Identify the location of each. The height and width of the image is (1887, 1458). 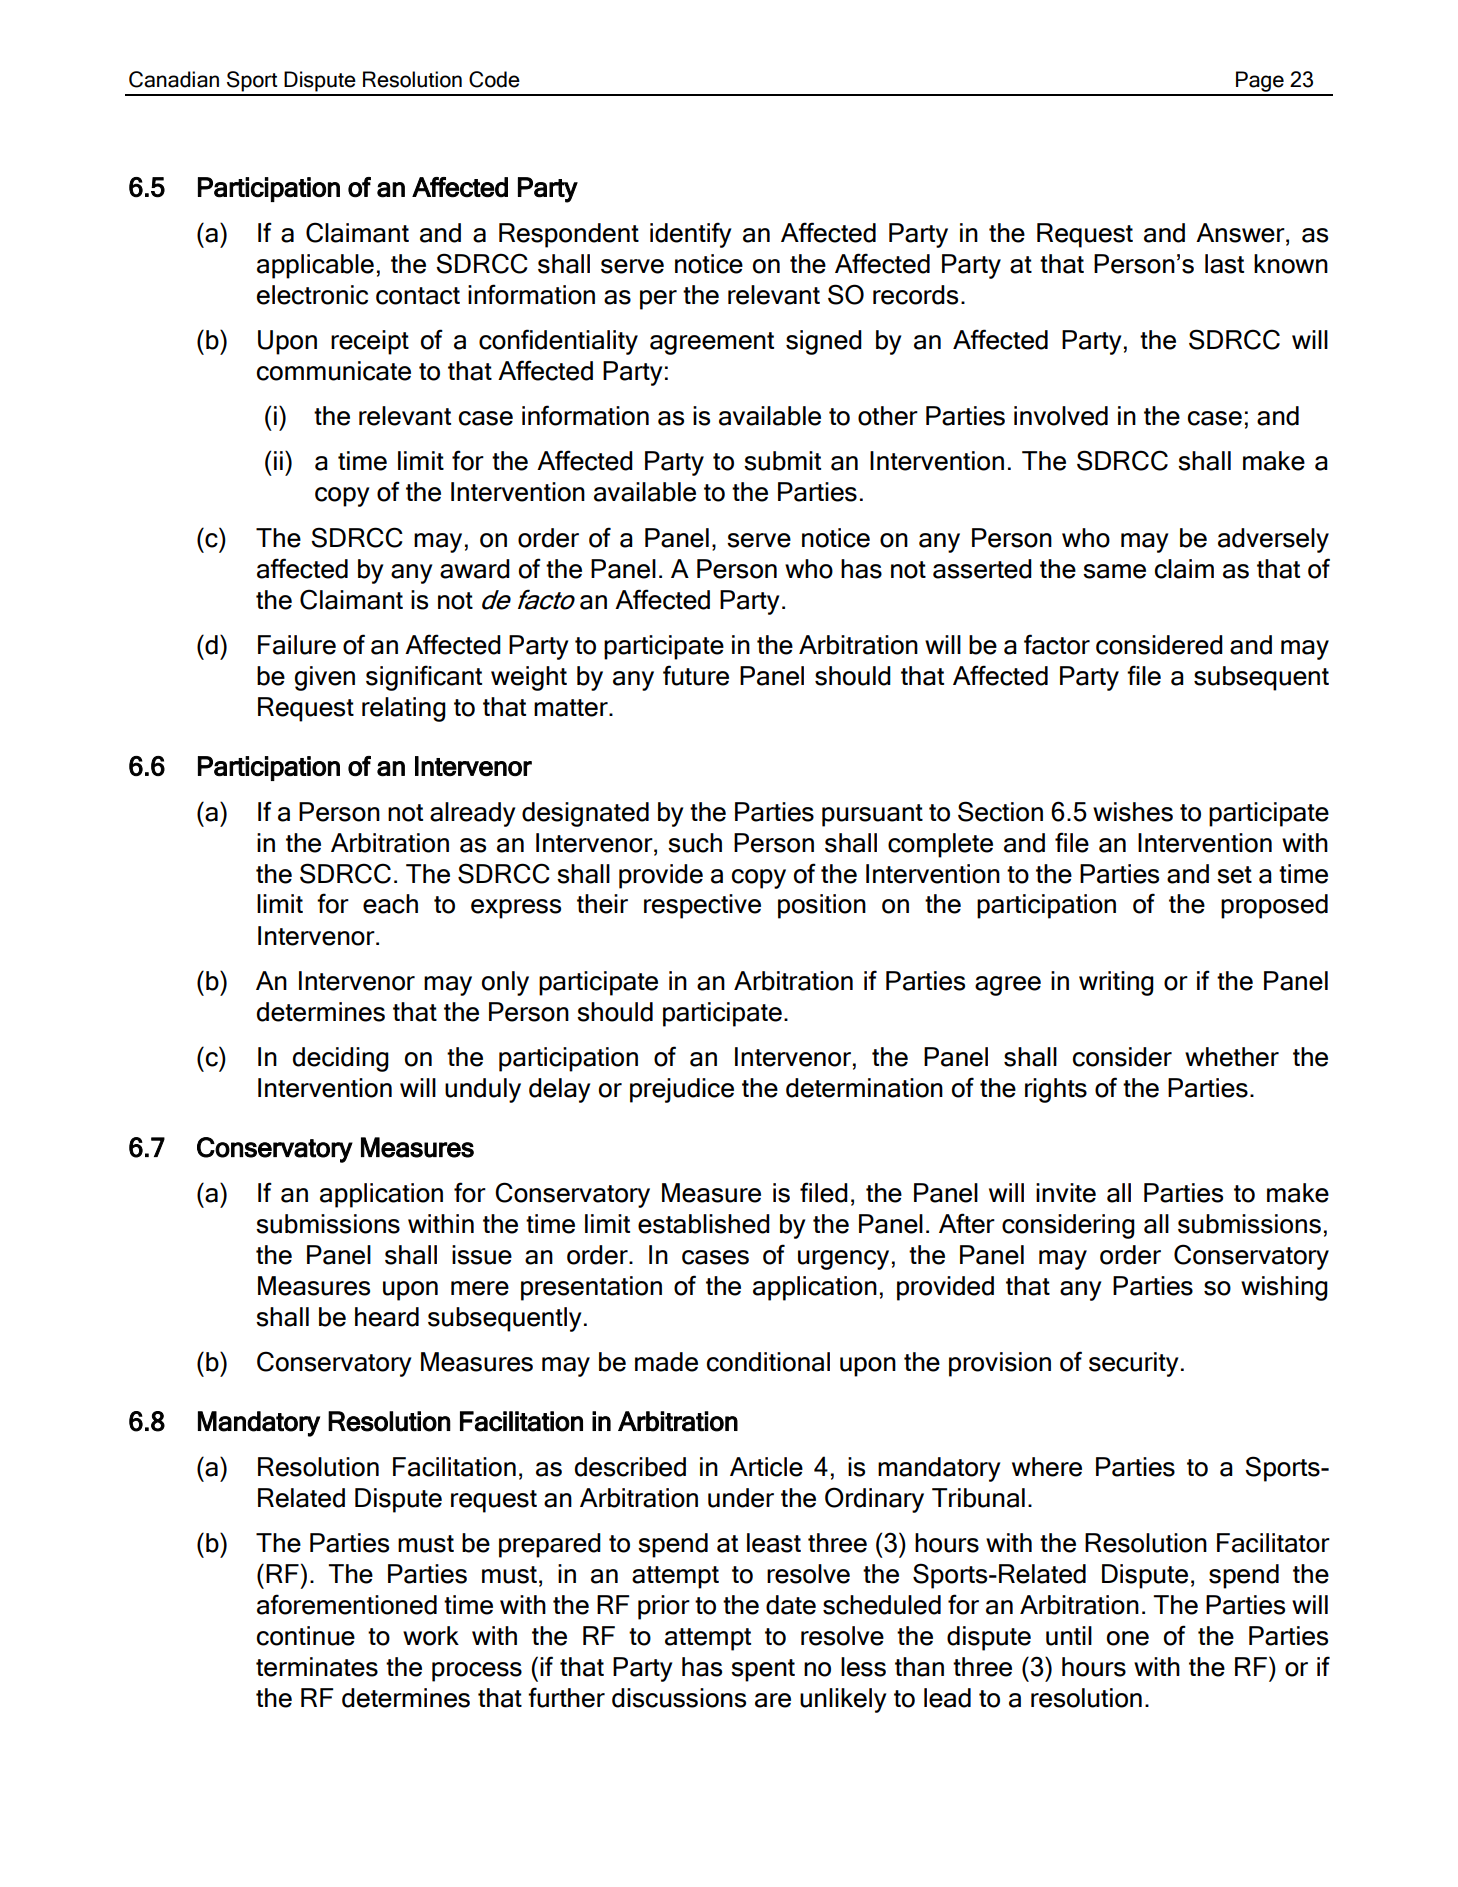
(390, 904).
